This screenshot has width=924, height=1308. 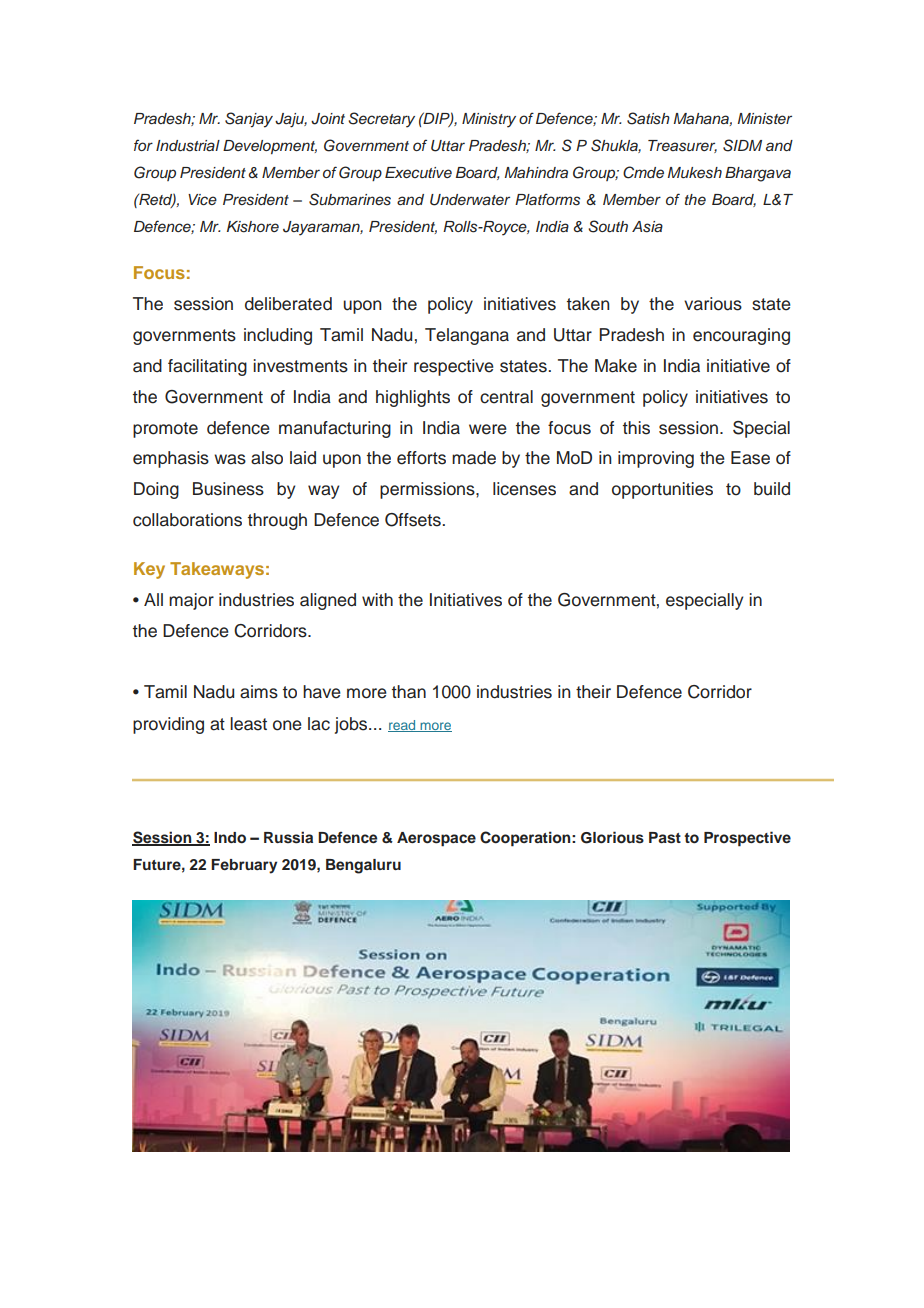 I want to click on Industrial, so click(x=188, y=146).
